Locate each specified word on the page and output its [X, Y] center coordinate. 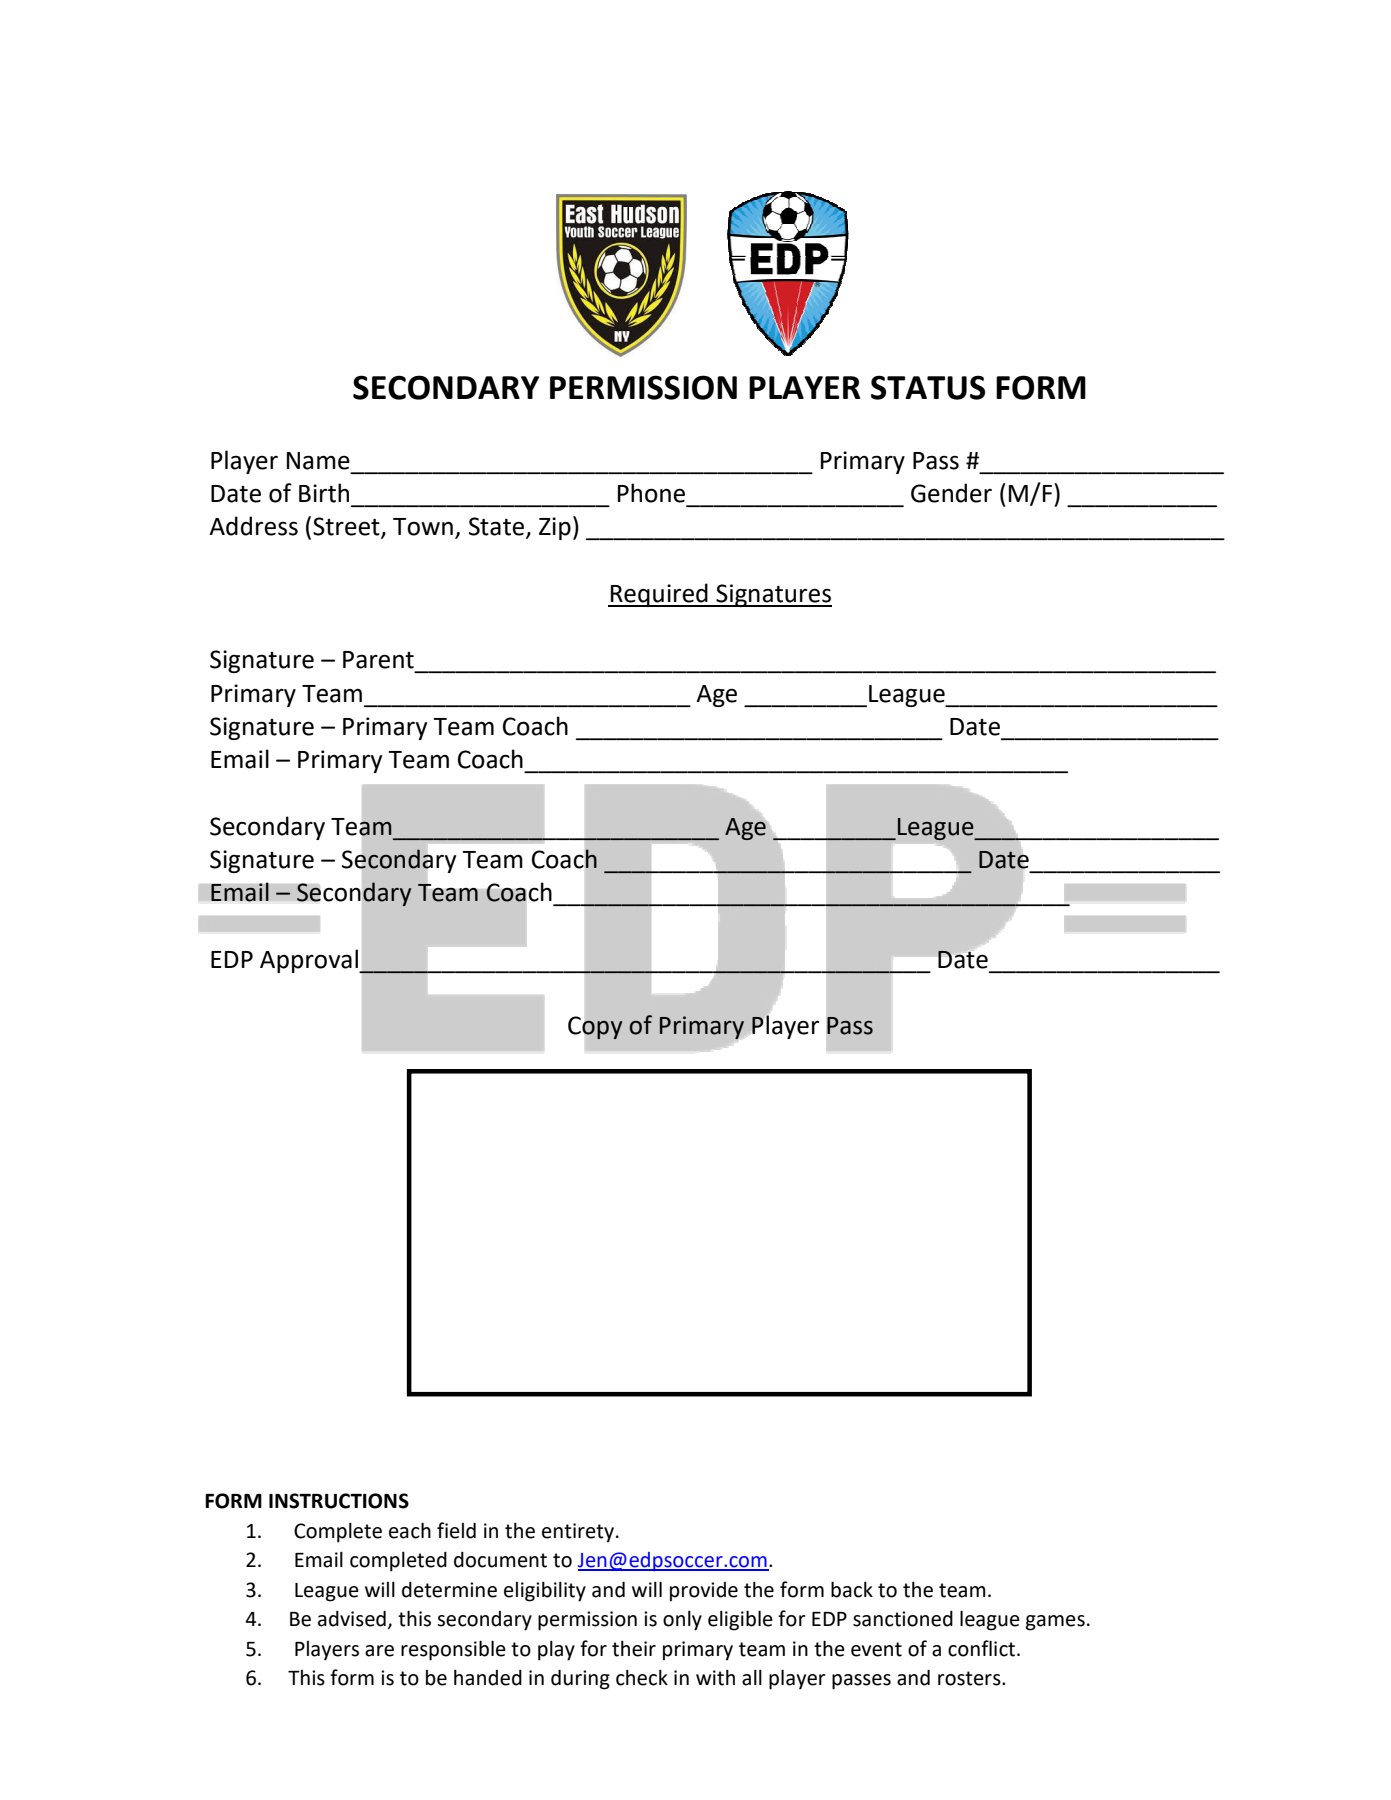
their [634, 1649]
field [456, 1530]
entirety [578, 1533]
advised [352, 1619]
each [410, 1530]
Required [659, 595]
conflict [983, 1648]
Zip [555, 528]
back [852, 1589]
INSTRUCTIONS [339, 1501]
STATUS [928, 387]
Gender [951, 493]
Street [347, 527]
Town [423, 527]
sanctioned [903, 1619]
